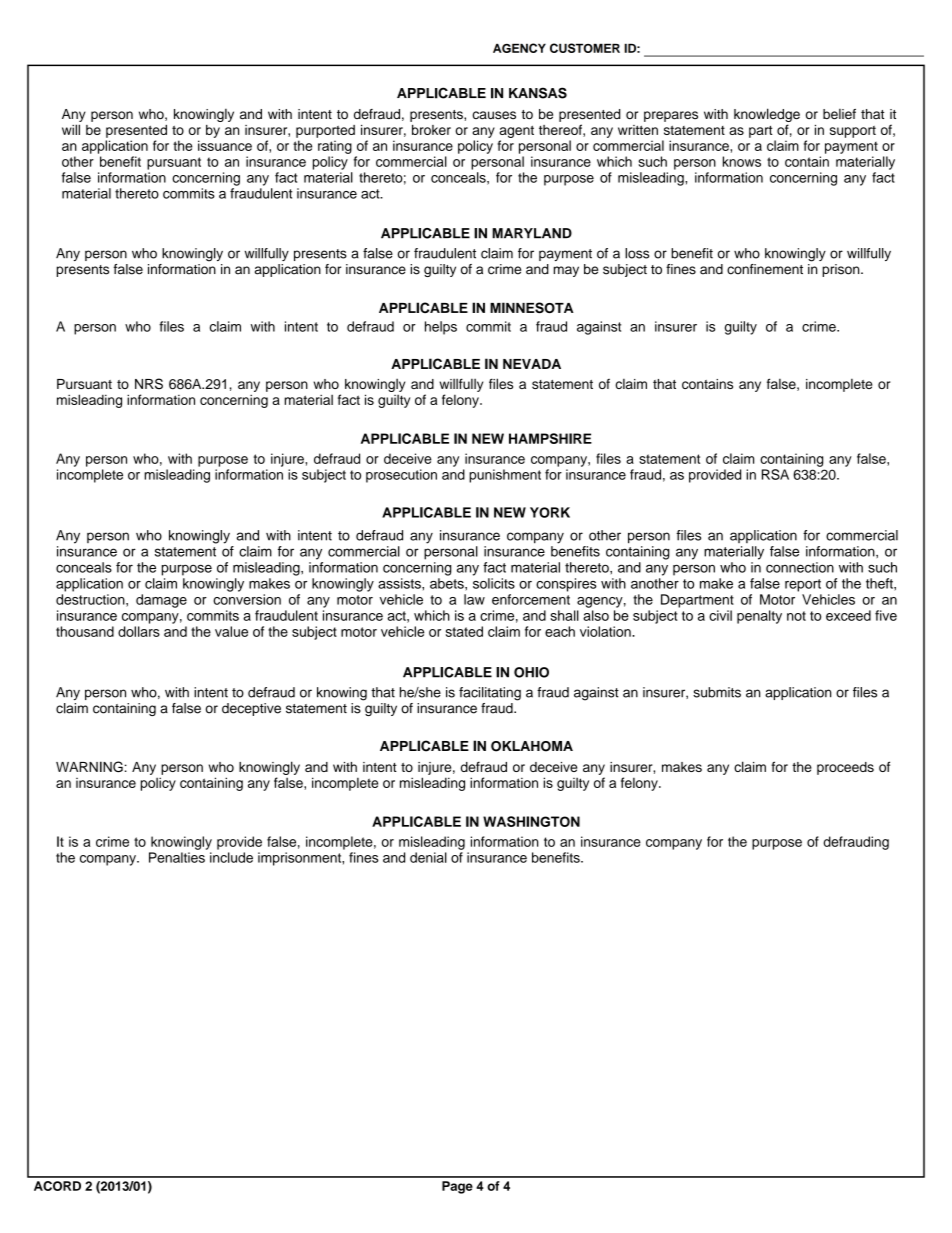 This screenshot has width=952, height=1233. I want to click on NRS, so click(149, 384).
